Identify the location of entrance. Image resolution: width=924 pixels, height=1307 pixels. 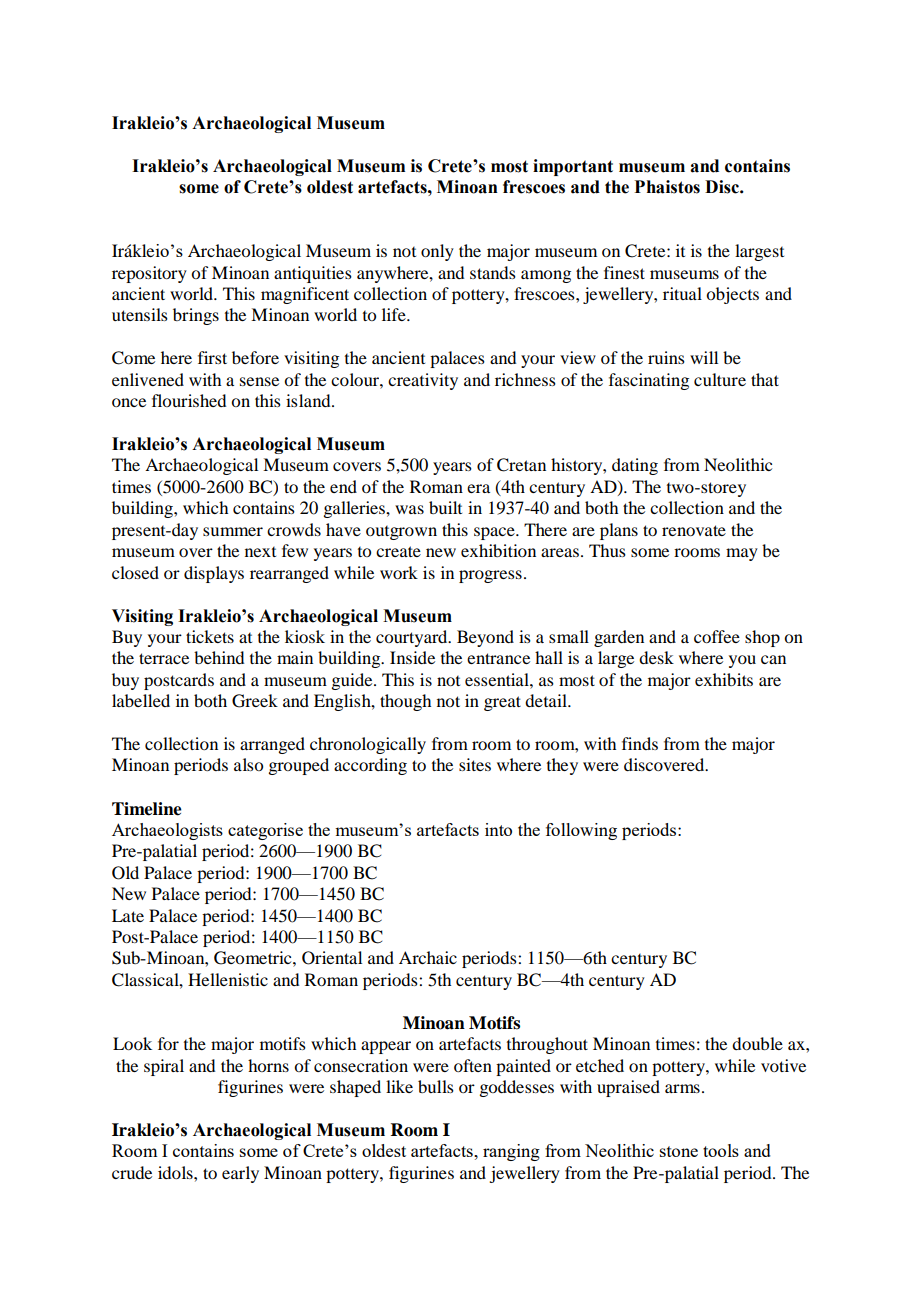
(498, 658).
